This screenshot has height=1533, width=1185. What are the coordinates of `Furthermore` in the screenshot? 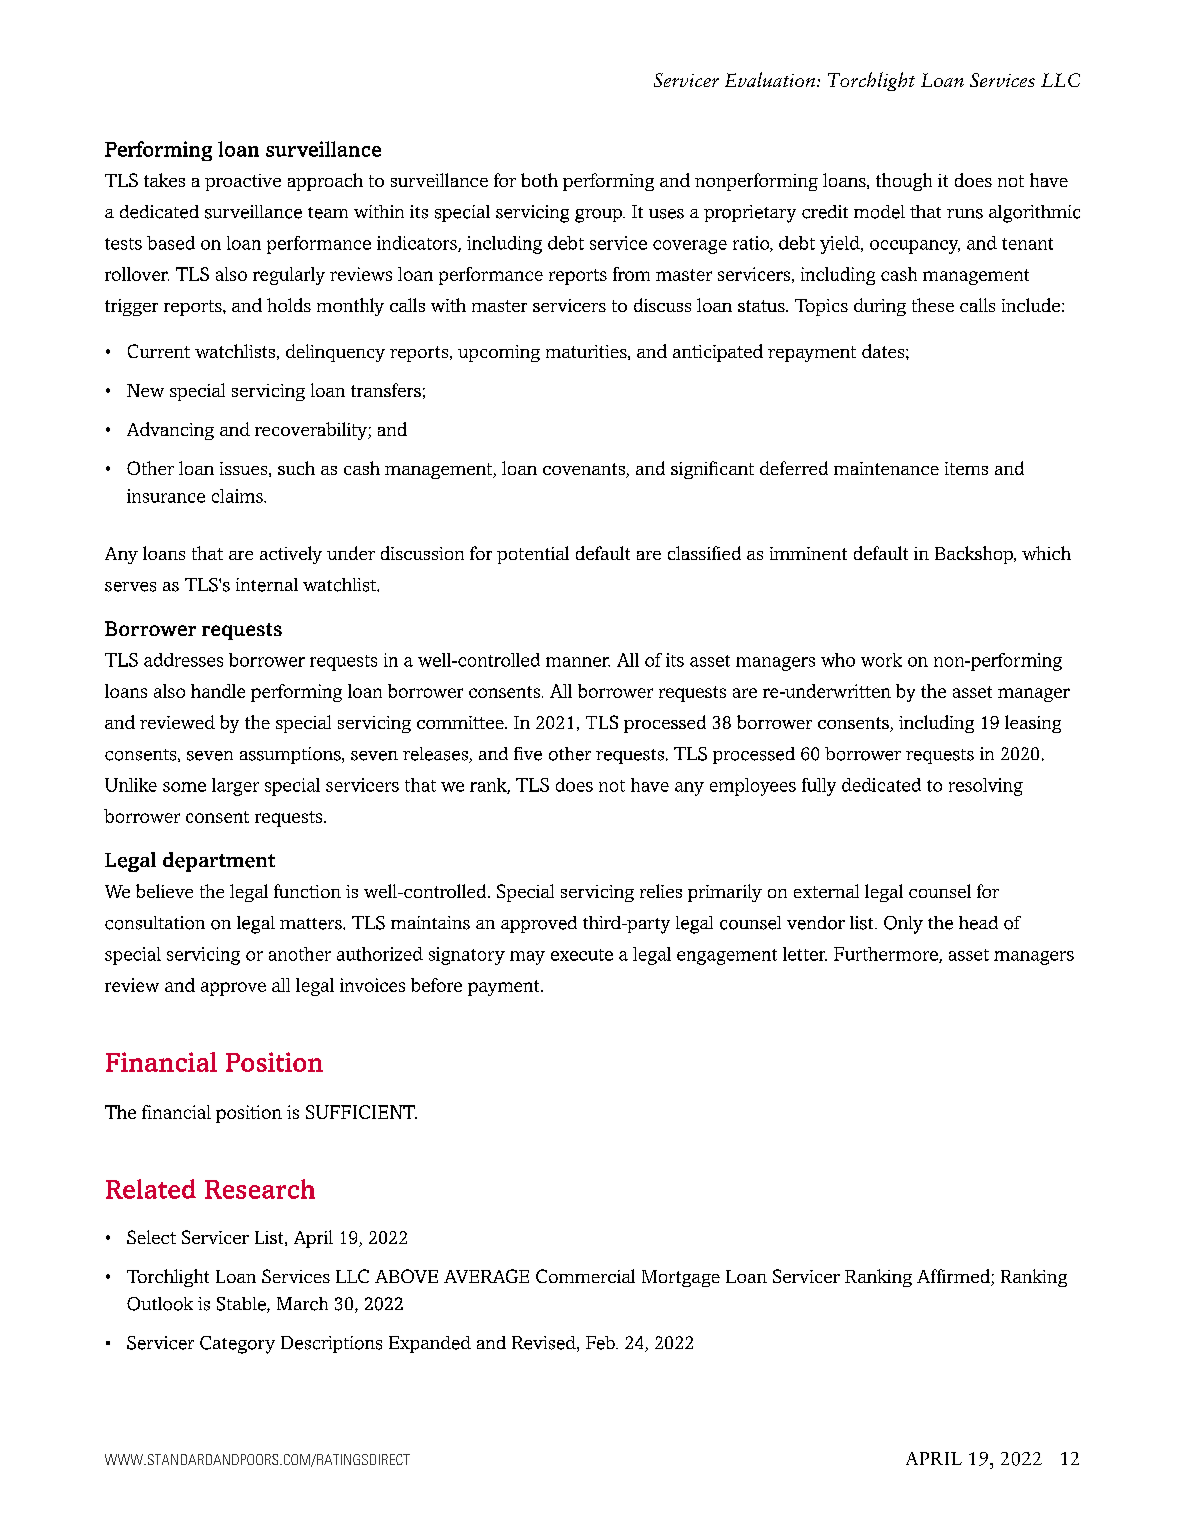 It's located at (887, 955).
